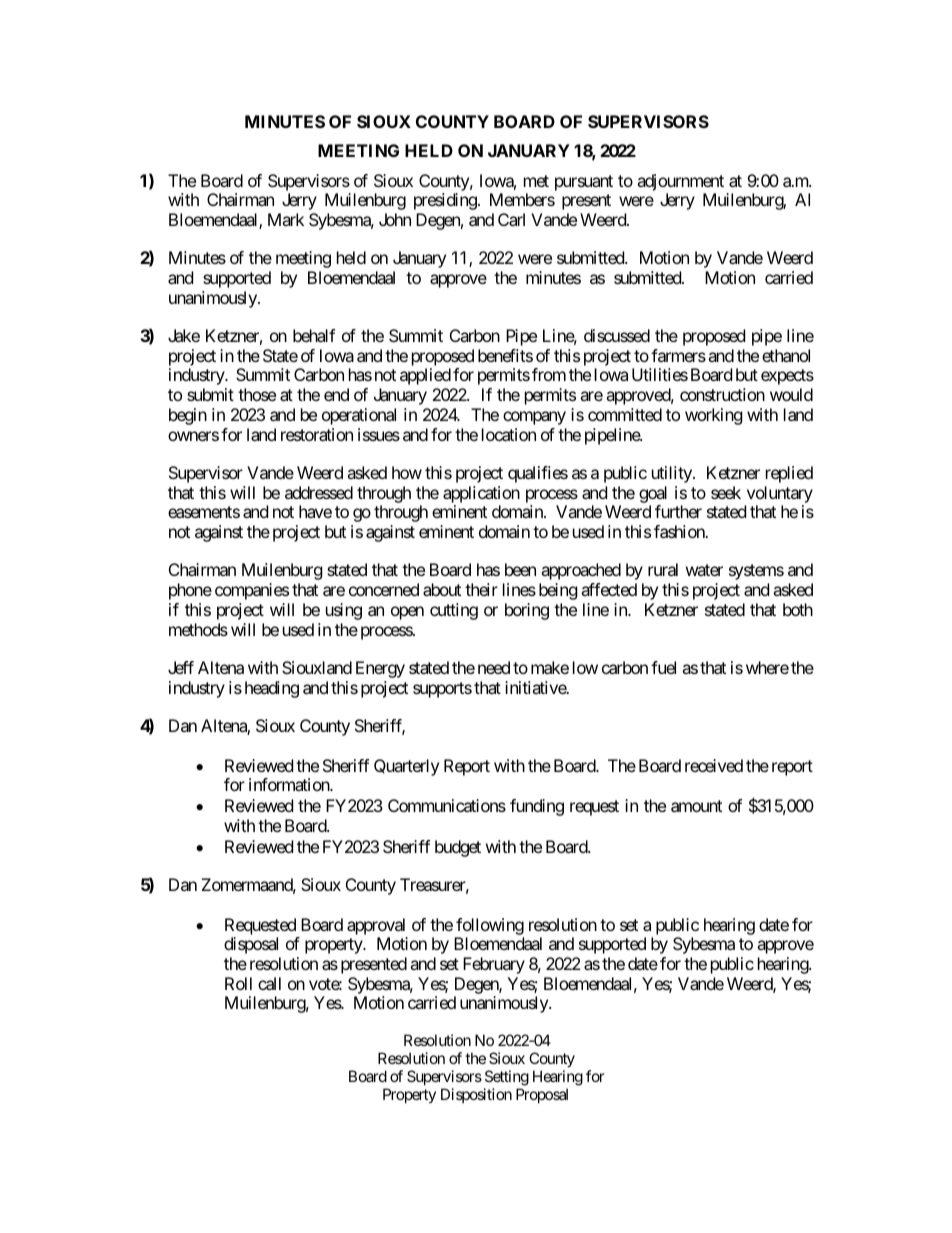 The height and width of the document is (1233, 952). What do you see at coordinates (663, 667) in the document?
I see `fuel` at bounding box center [663, 667].
